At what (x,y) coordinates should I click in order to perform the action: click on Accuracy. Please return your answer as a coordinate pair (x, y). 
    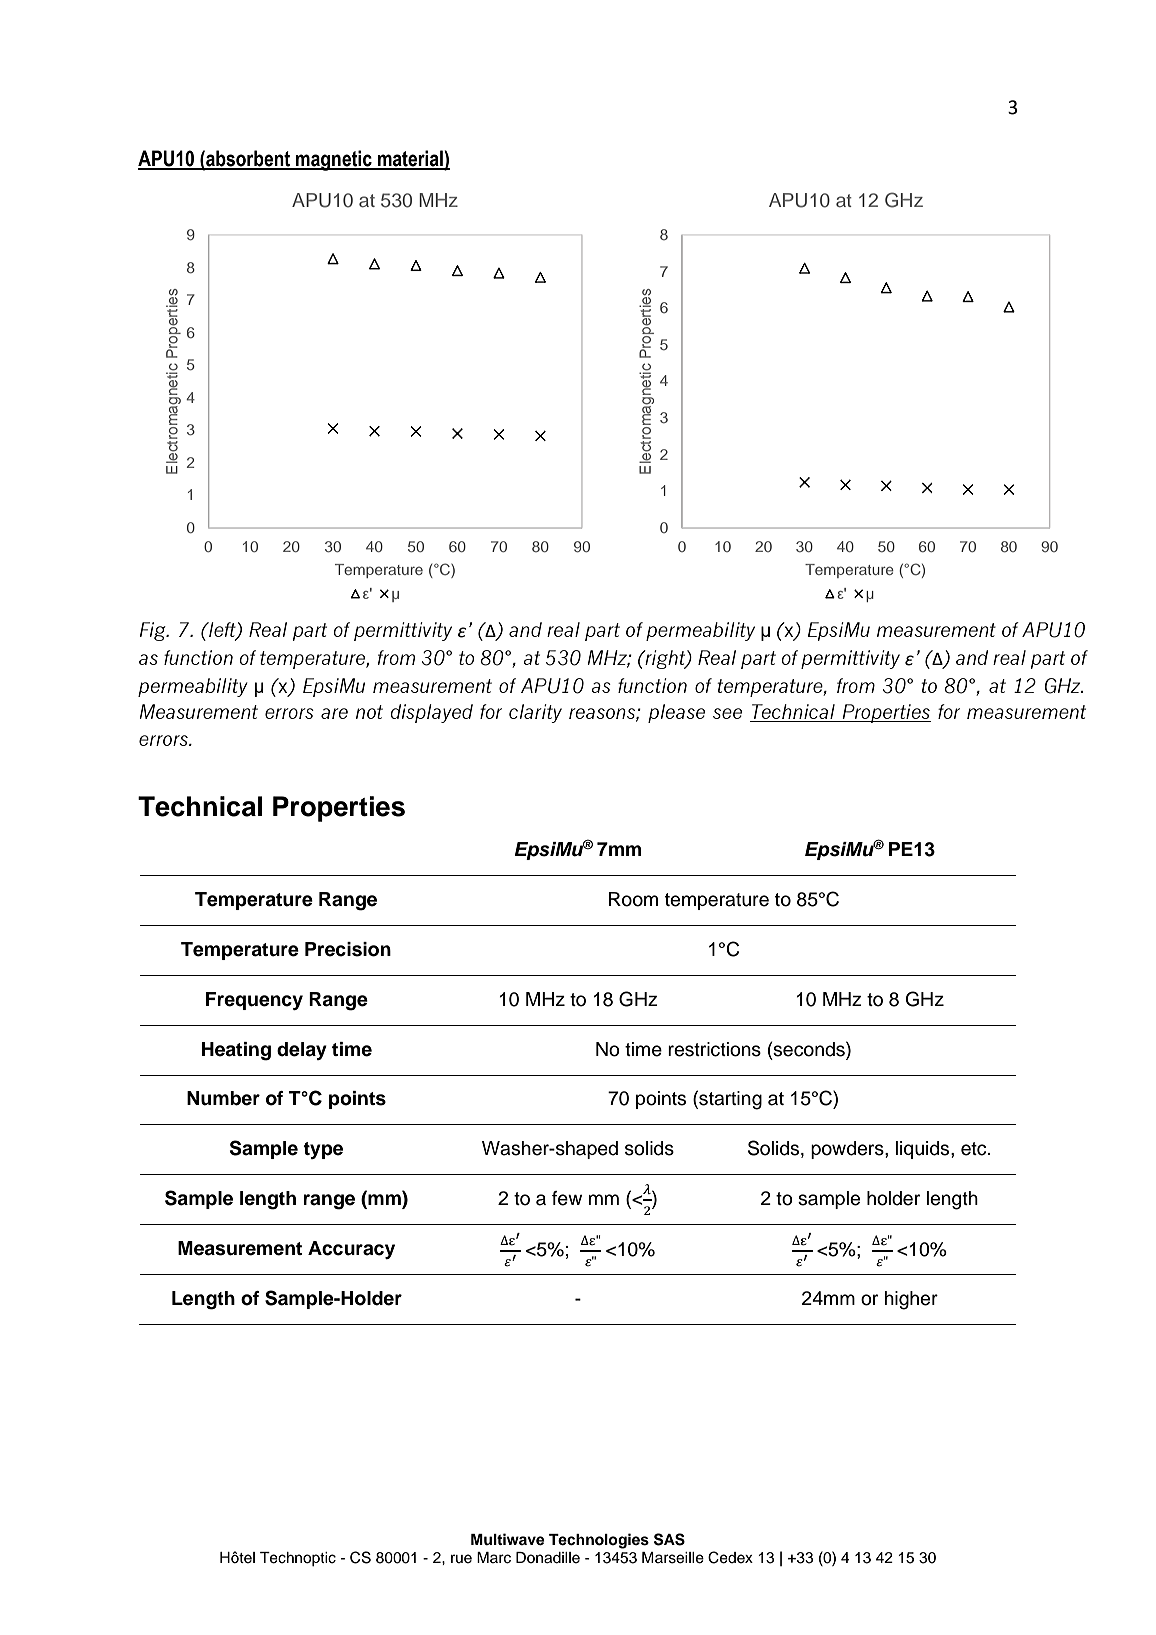
    Looking at the image, I should click on (351, 1250).
